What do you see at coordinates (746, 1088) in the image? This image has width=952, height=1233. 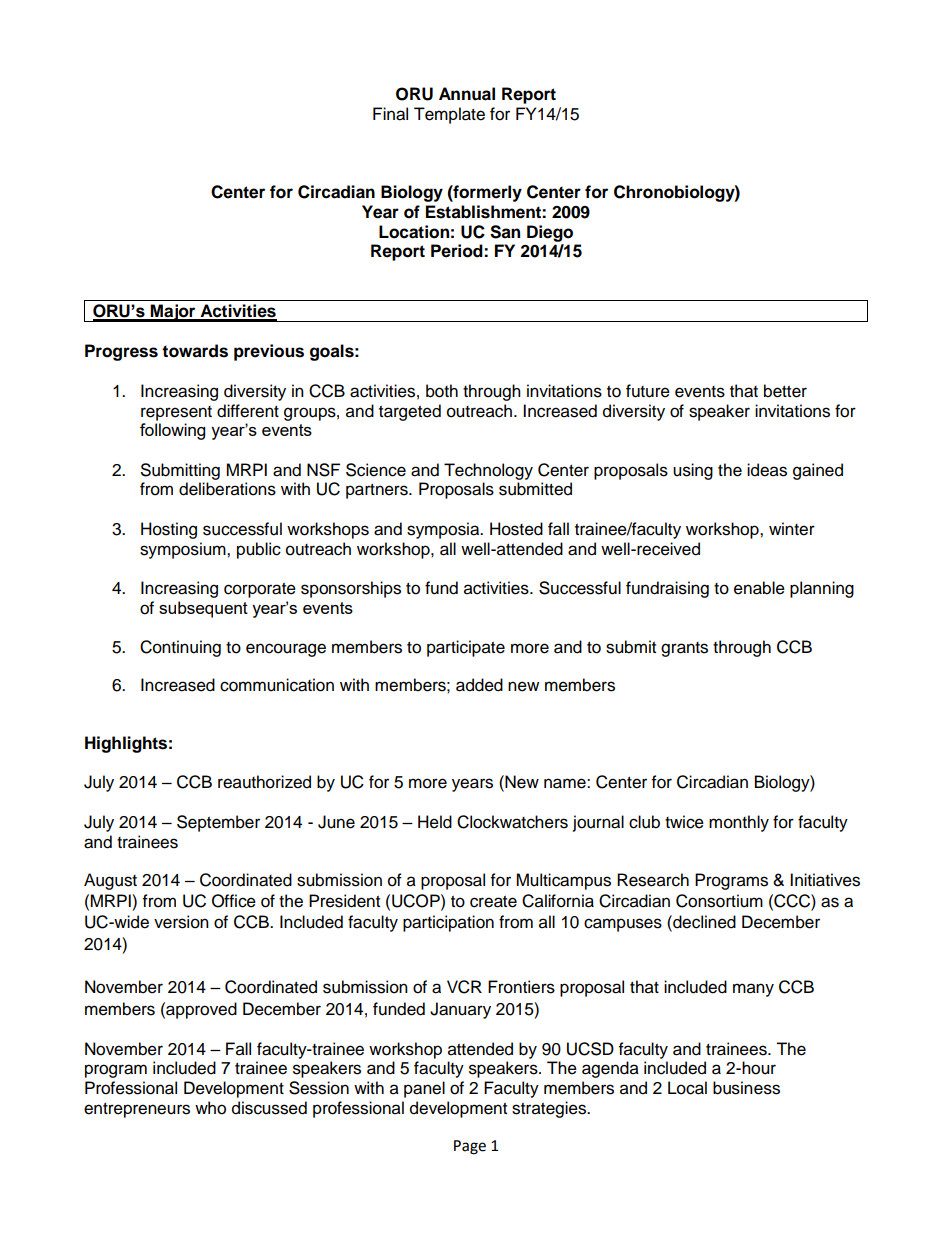 I see `business` at bounding box center [746, 1088].
